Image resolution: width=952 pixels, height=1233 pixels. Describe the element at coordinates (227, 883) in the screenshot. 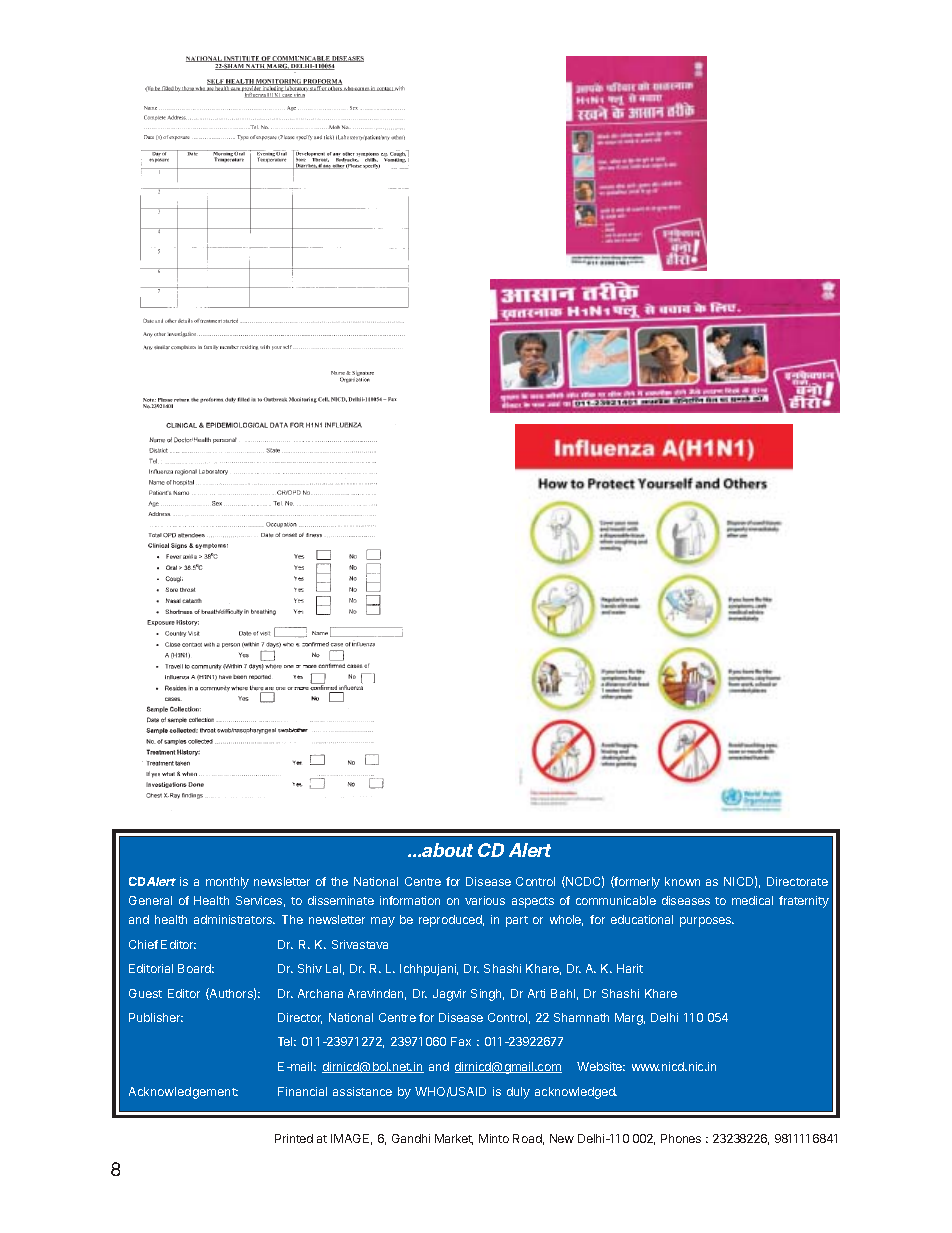

I see `monthly` at that location.
